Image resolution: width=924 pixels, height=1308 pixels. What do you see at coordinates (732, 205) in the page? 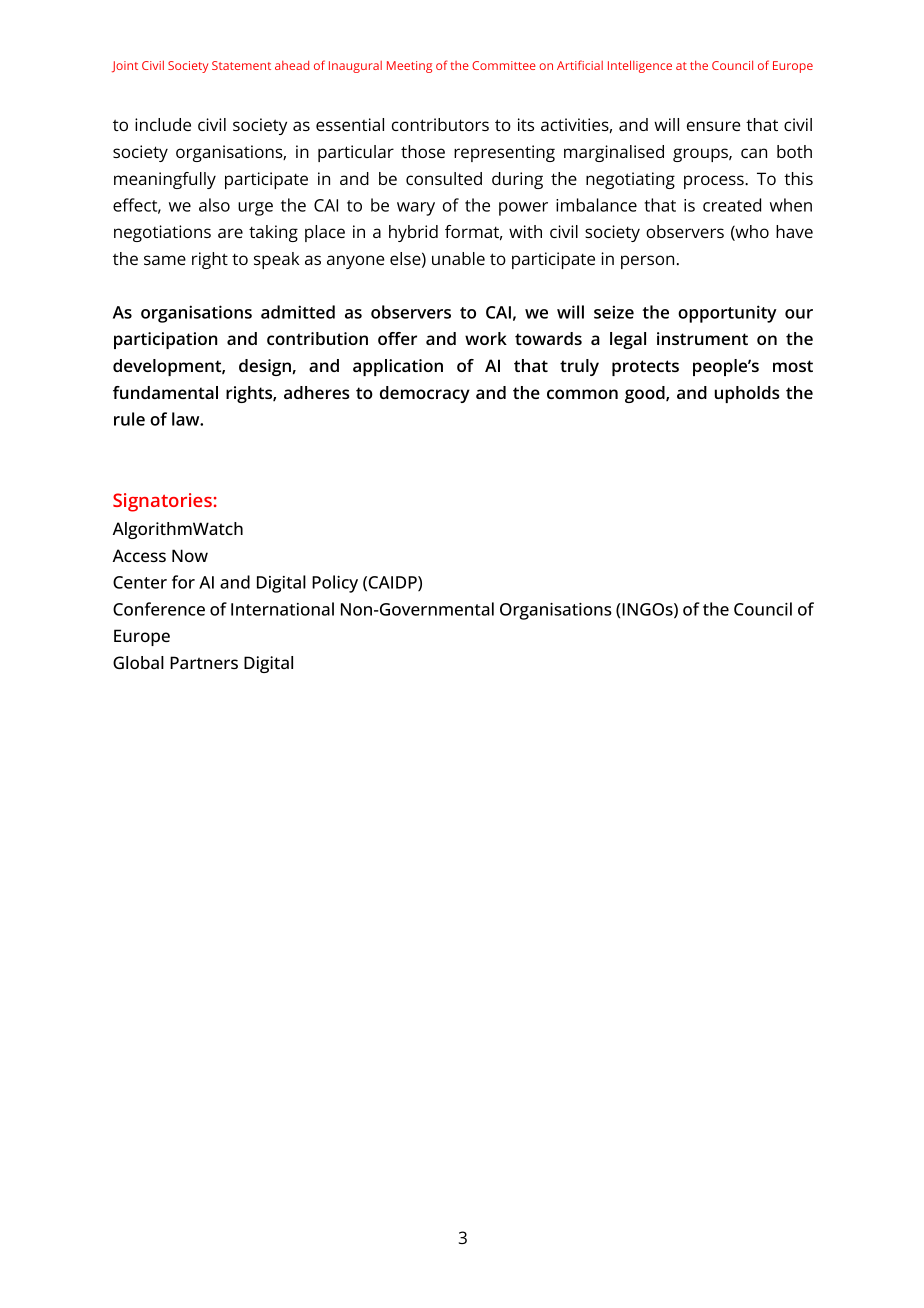
I see `created` at bounding box center [732, 205].
